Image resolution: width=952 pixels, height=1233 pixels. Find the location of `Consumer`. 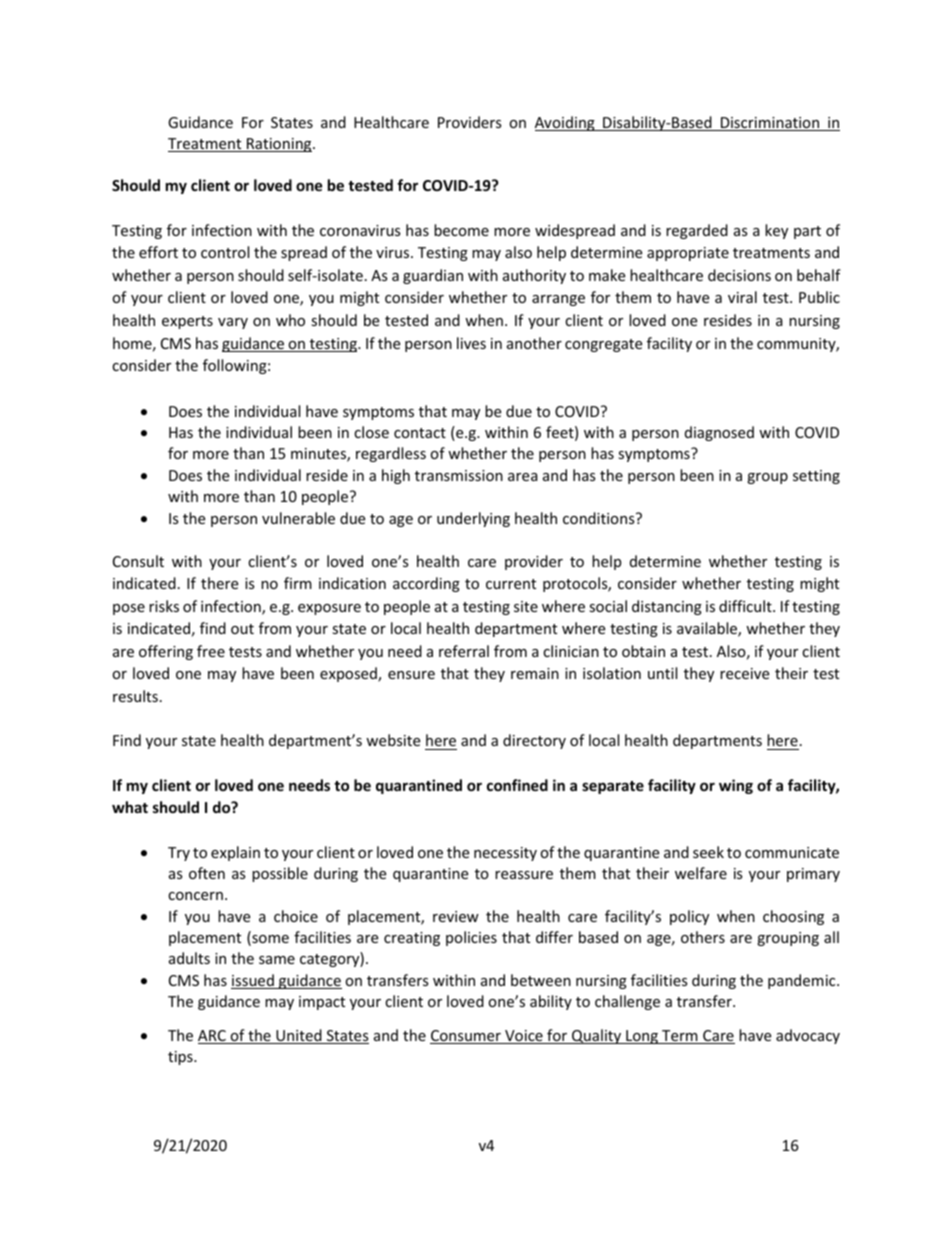

Consumer is located at coordinates (466, 1037).
